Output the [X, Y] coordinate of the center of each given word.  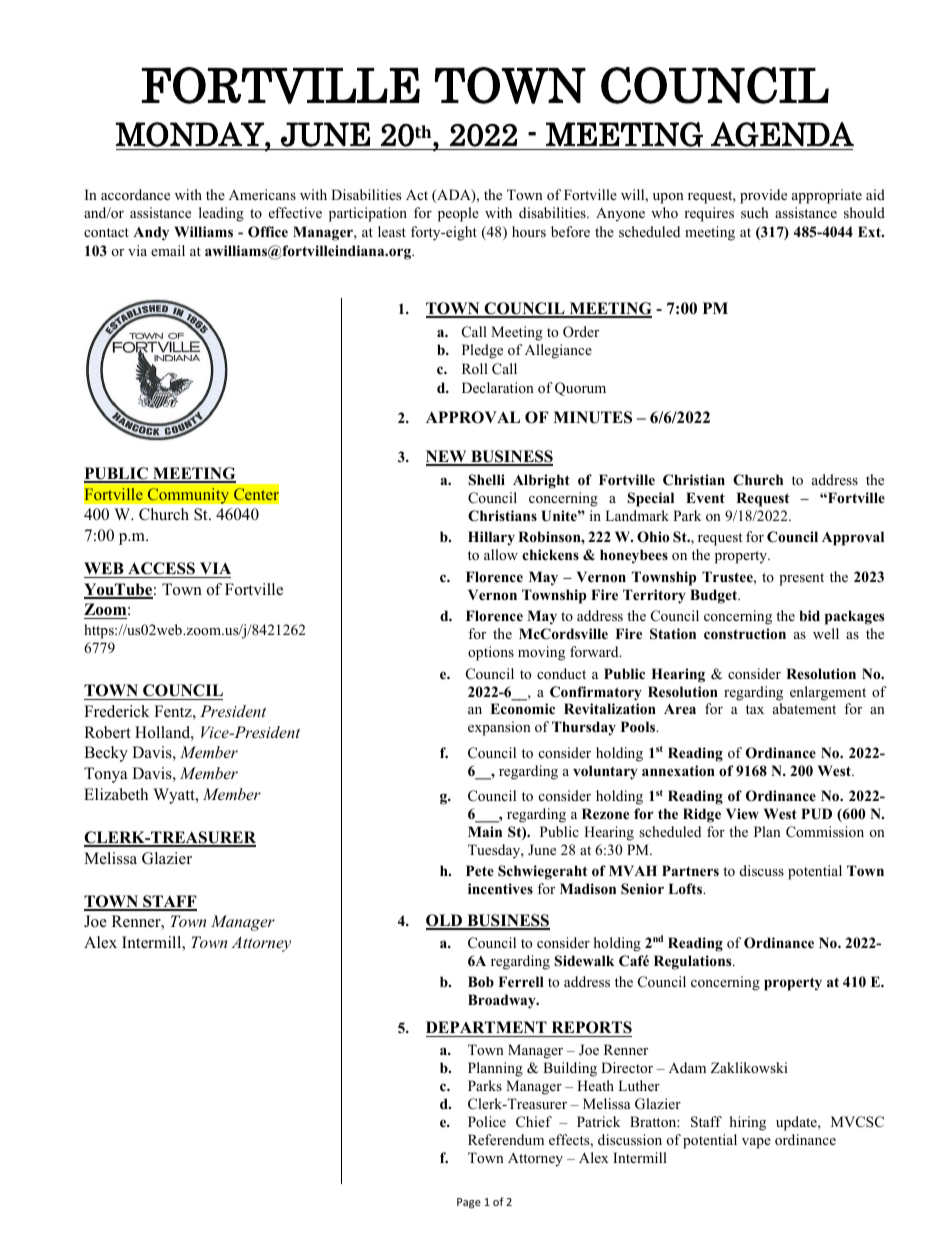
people [458, 214]
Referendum [506, 1139]
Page [469, 1203]
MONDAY [191, 134]
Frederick [117, 711]
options [491, 653]
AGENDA [782, 134]
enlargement [828, 693]
